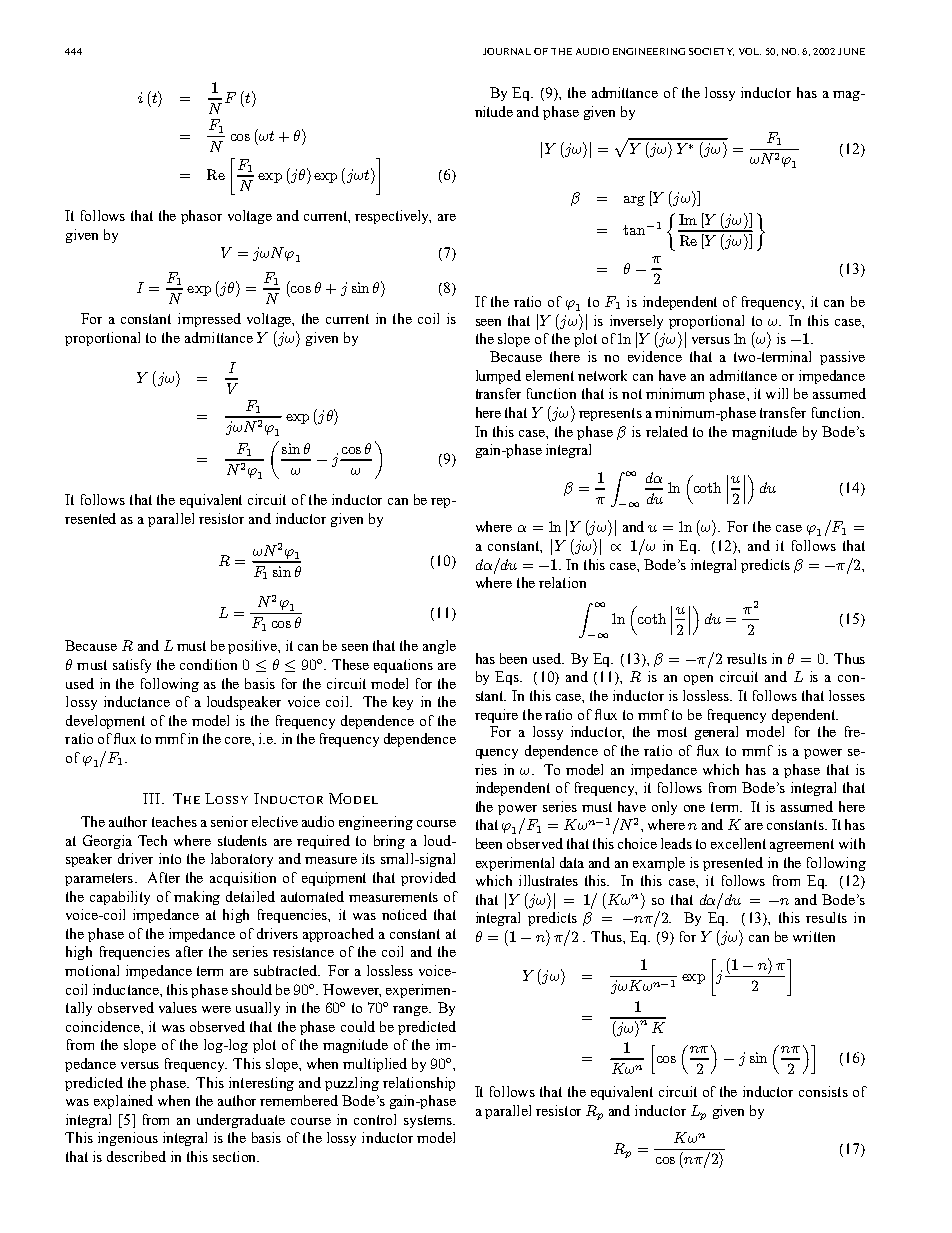 Image resolution: width=952 pixels, height=1233 pixels. Describe the element at coordinates (738, 843) in the screenshot. I see `excellent` at that location.
